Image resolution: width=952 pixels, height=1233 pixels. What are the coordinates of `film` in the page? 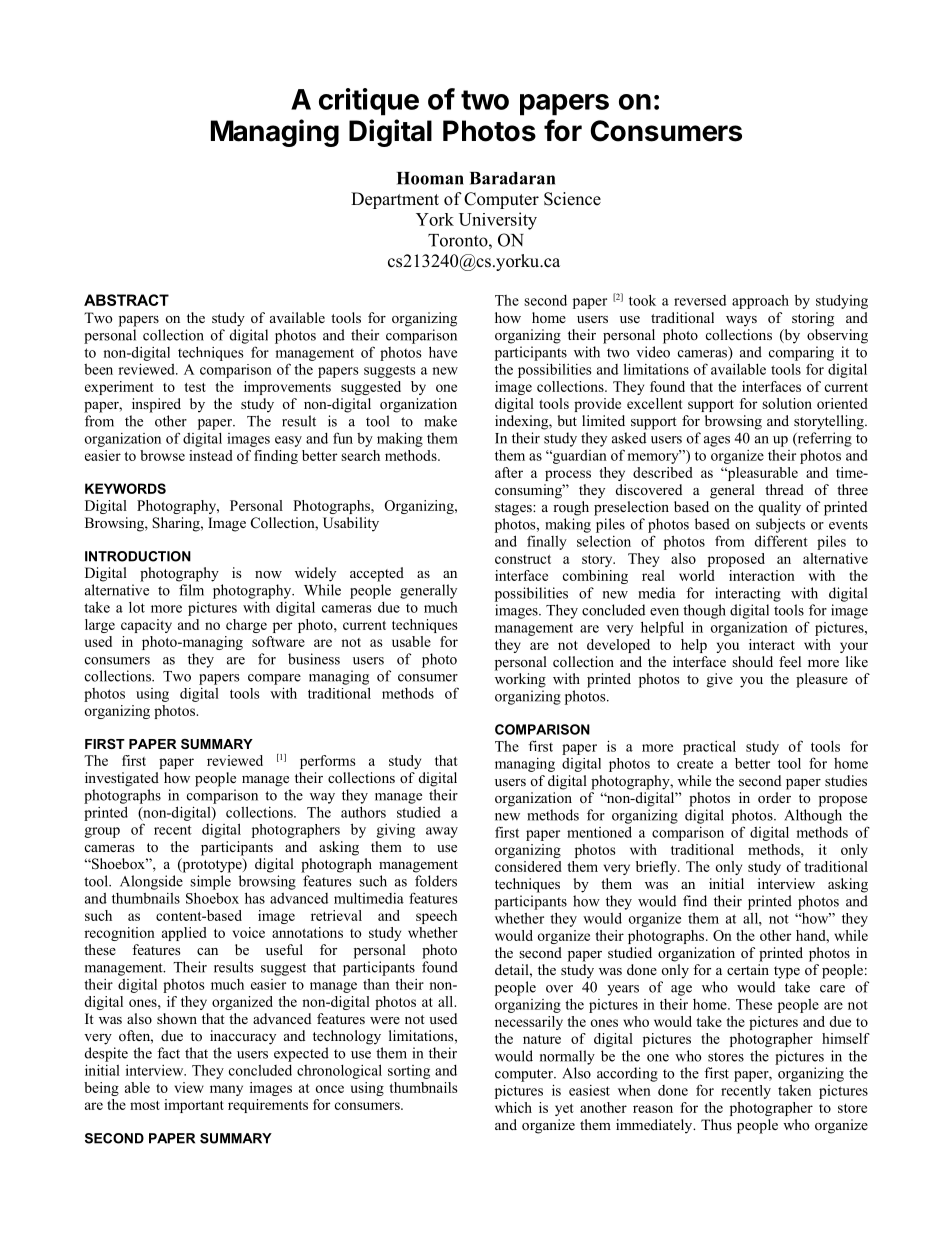 It's located at (191, 590).
